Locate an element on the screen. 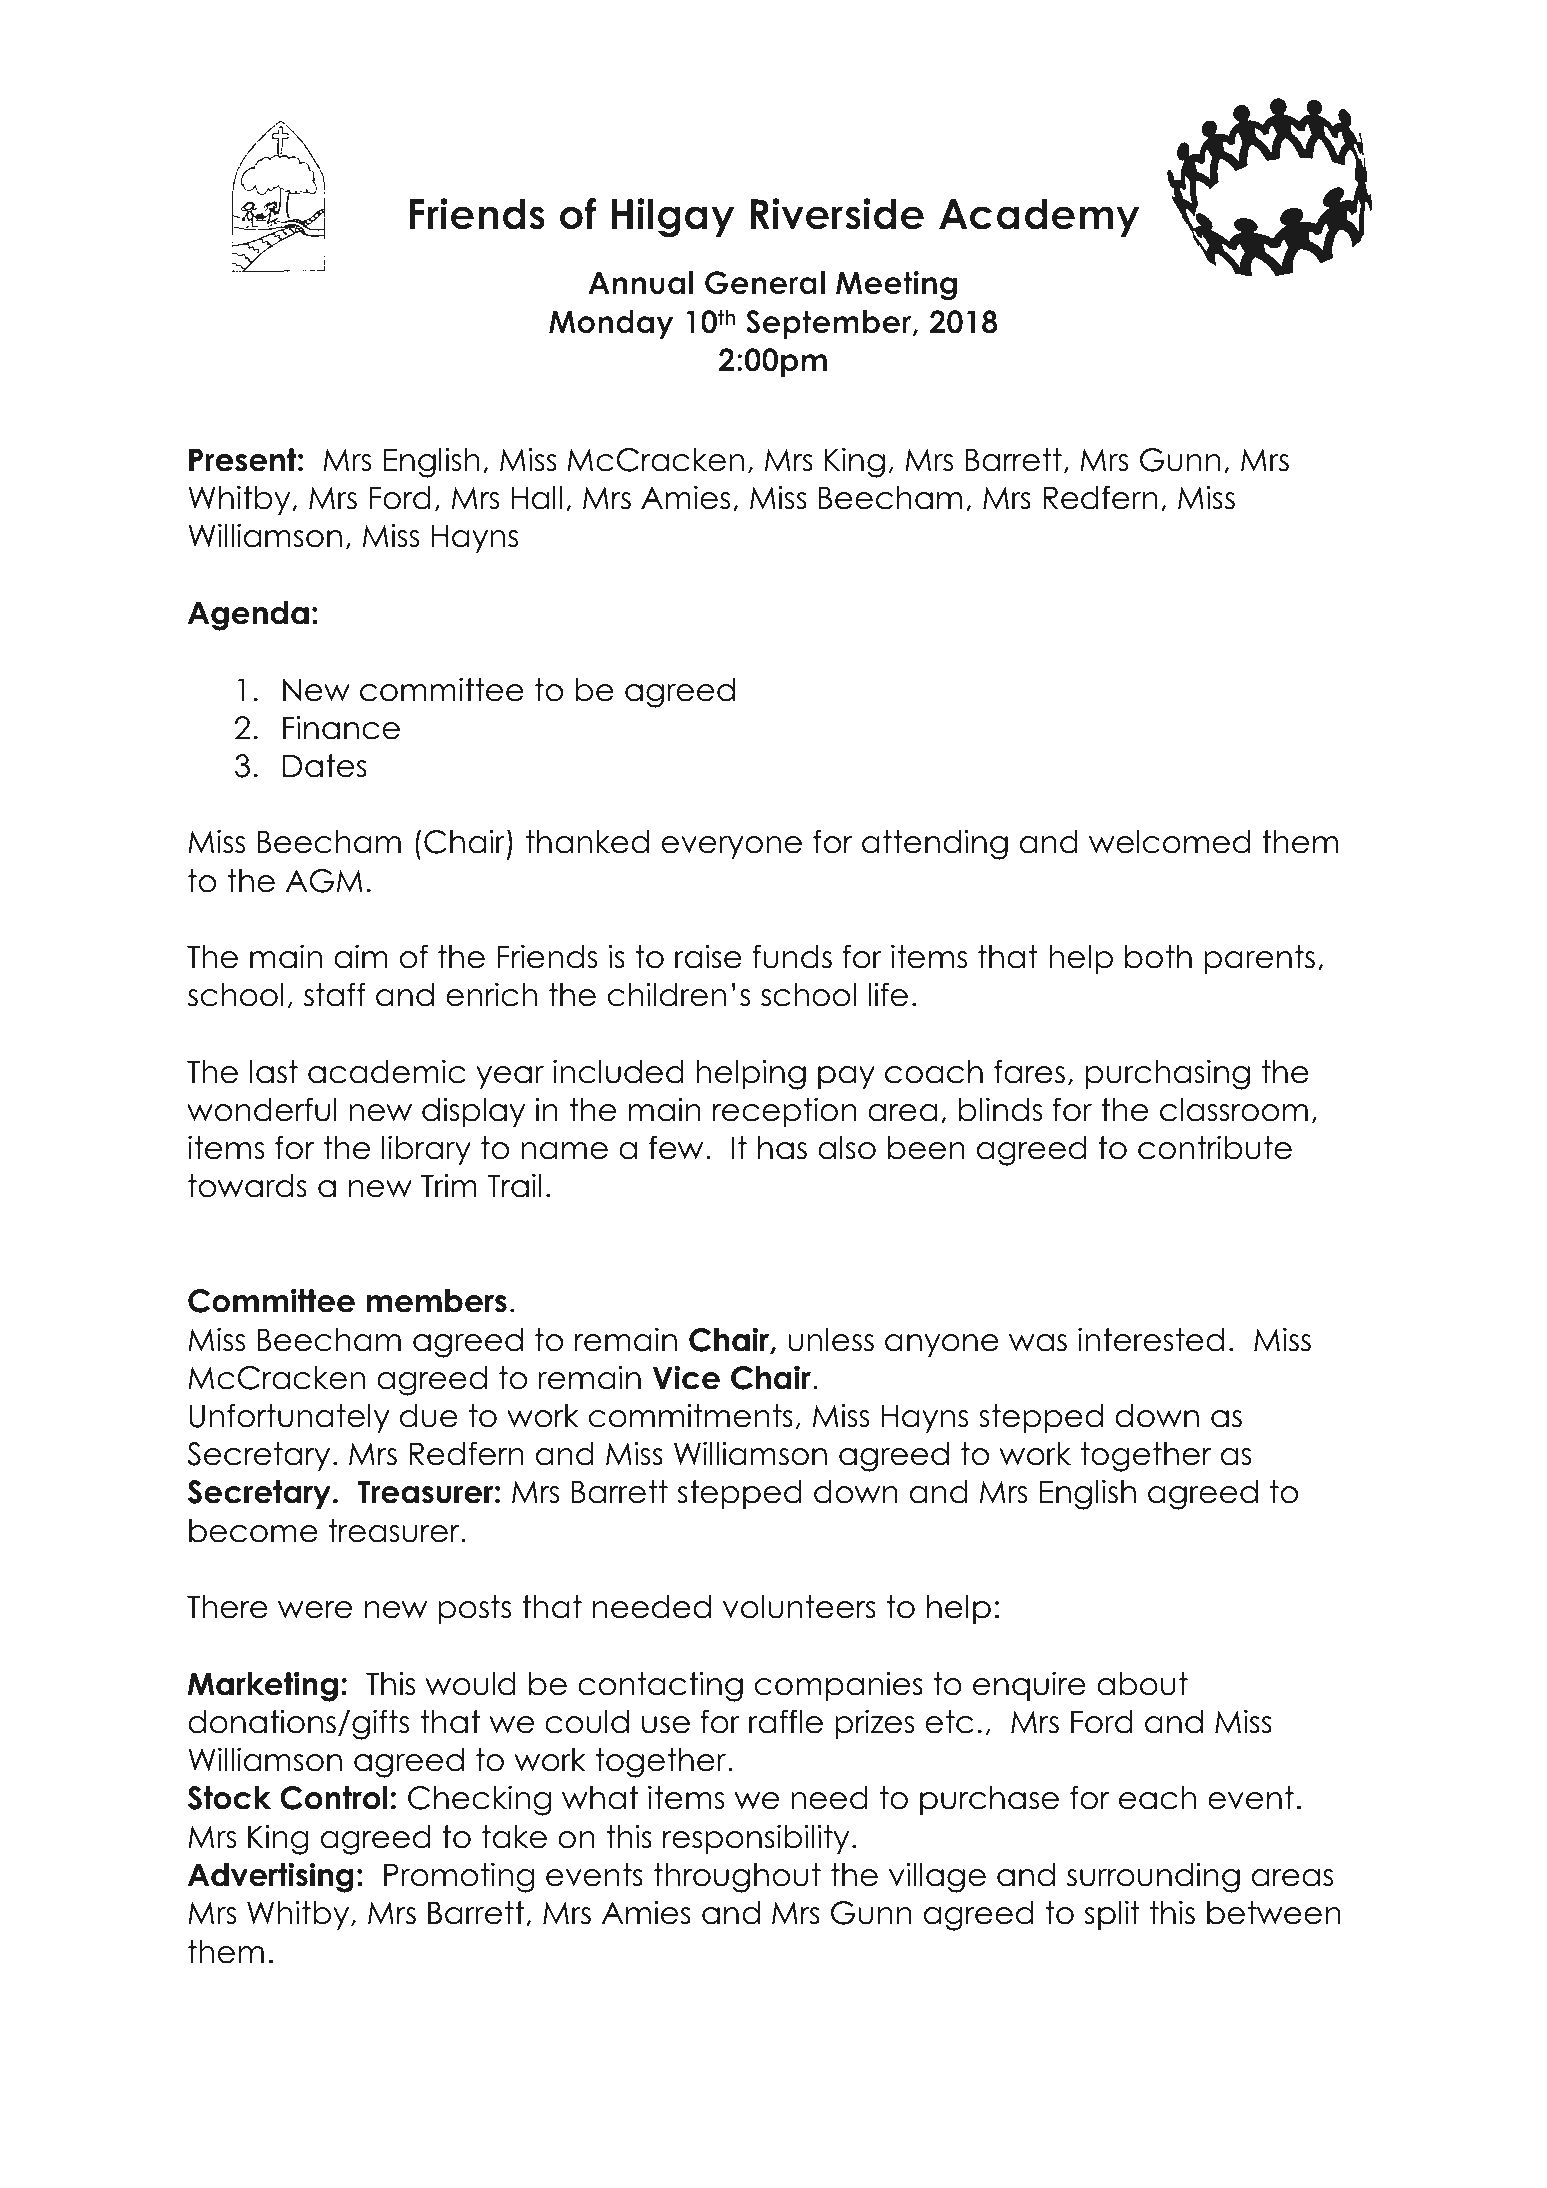 The width and height of the screenshot is (1547, 2188). purchasing is located at coordinates (1168, 1074).
